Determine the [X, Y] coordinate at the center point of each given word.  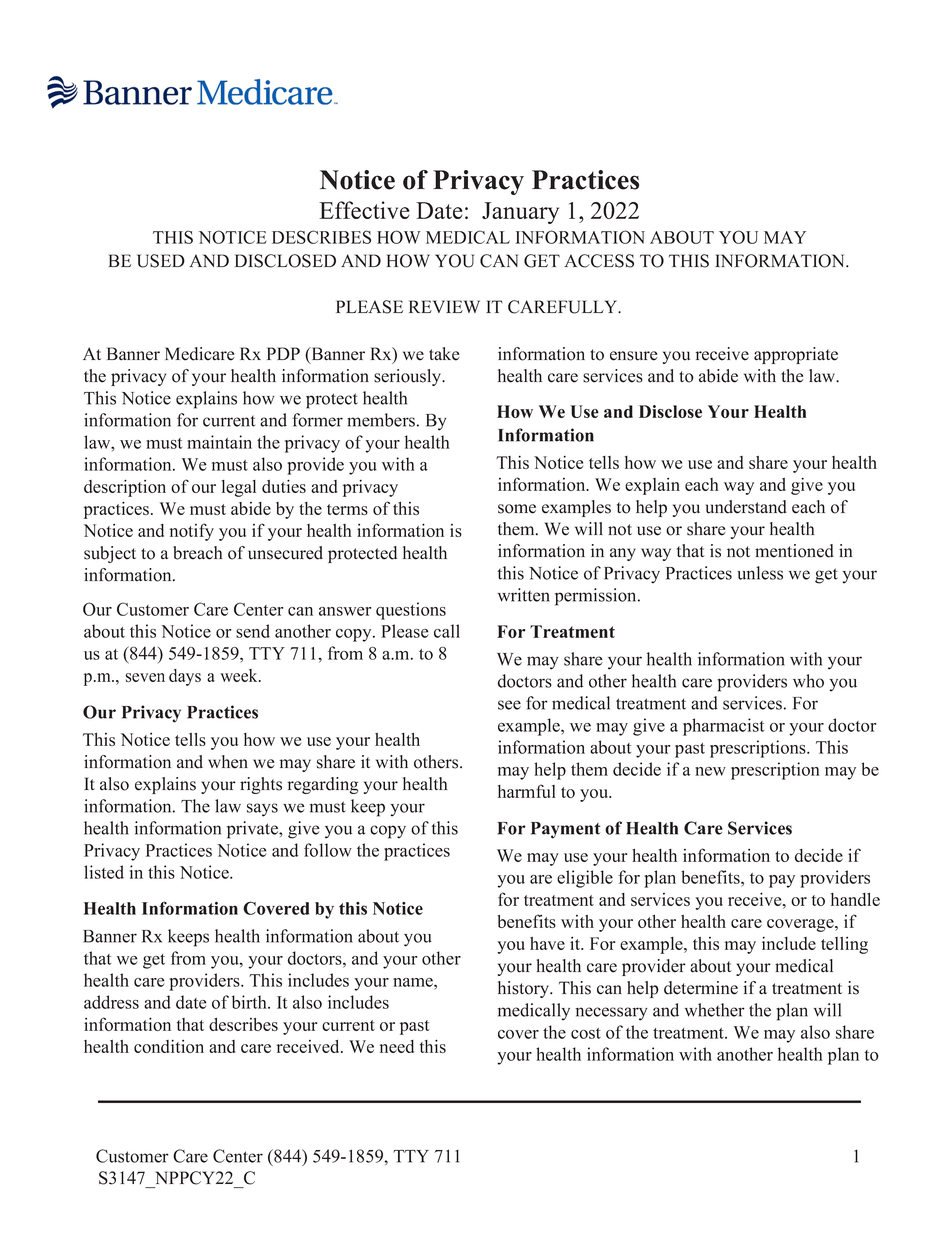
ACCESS [599, 261]
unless [760, 573]
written [524, 595]
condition [169, 1046]
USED [161, 261]
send [253, 631]
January [520, 213]
